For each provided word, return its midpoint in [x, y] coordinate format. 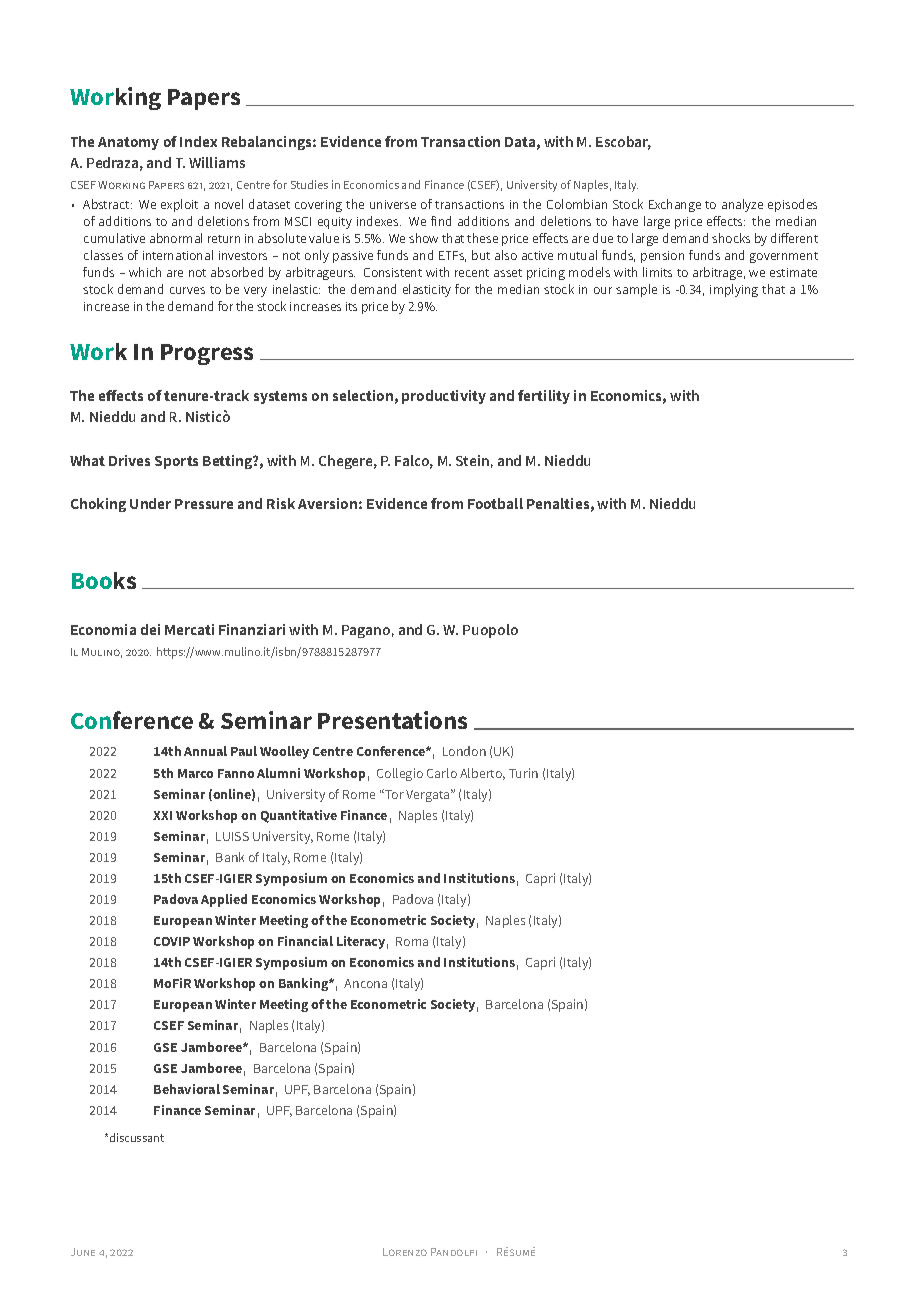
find [441, 221]
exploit [179, 205]
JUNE [83, 1252]
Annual [205, 751]
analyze [742, 205]
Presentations [392, 720]
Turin [523, 773]
